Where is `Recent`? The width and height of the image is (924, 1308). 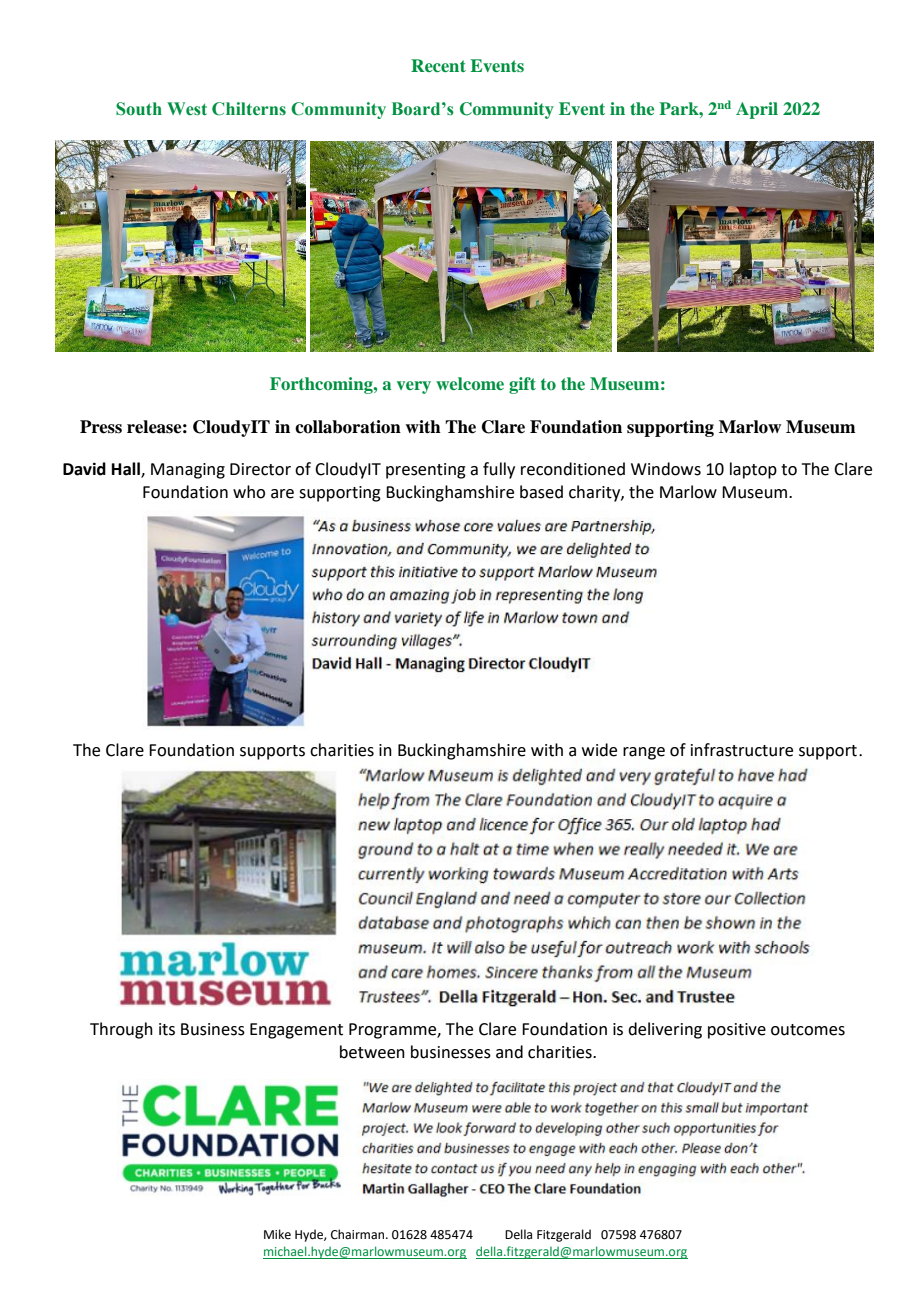
Recent is located at coordinates (438, 65).
